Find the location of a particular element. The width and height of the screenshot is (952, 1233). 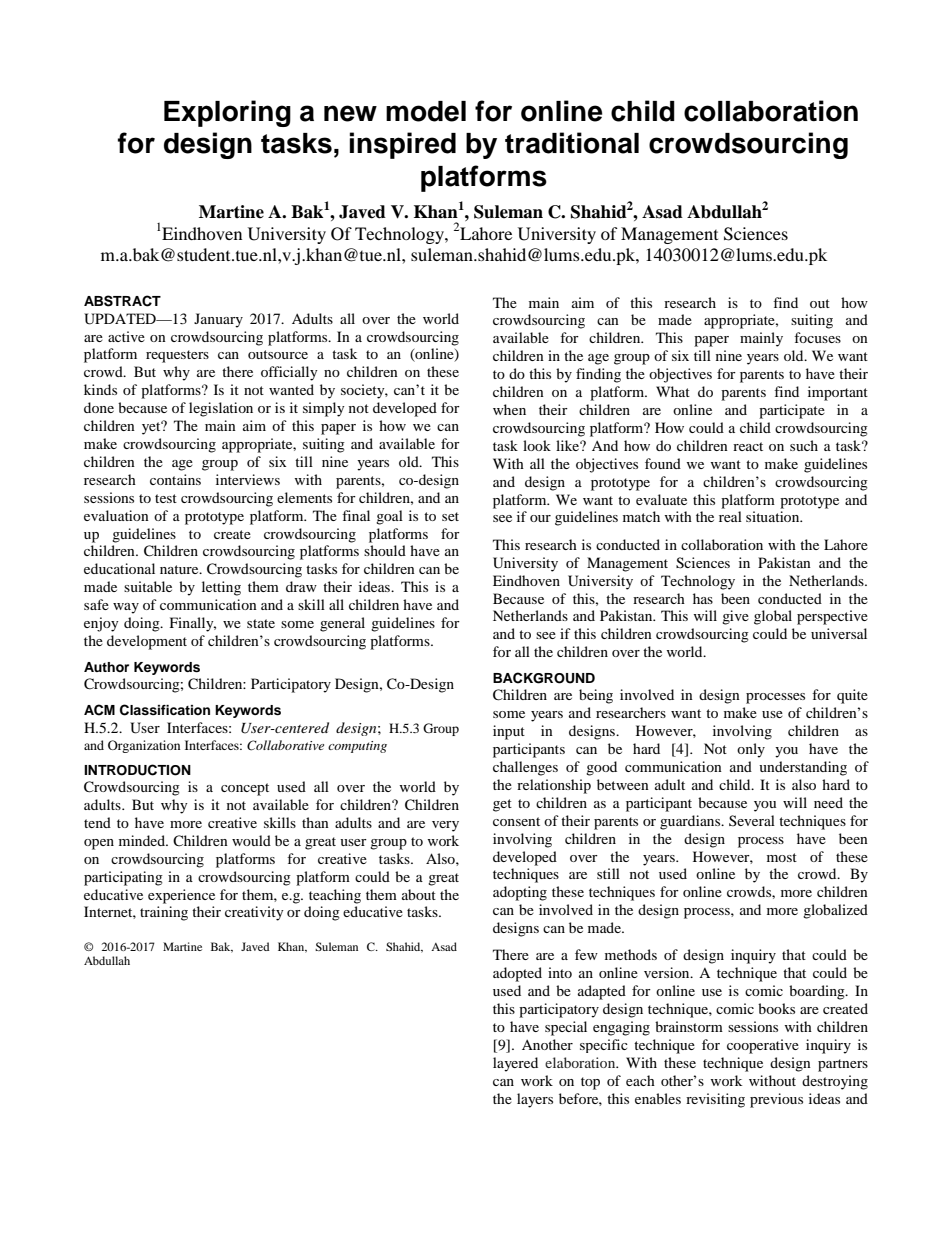

letting is located at coordinates (221, 588).
